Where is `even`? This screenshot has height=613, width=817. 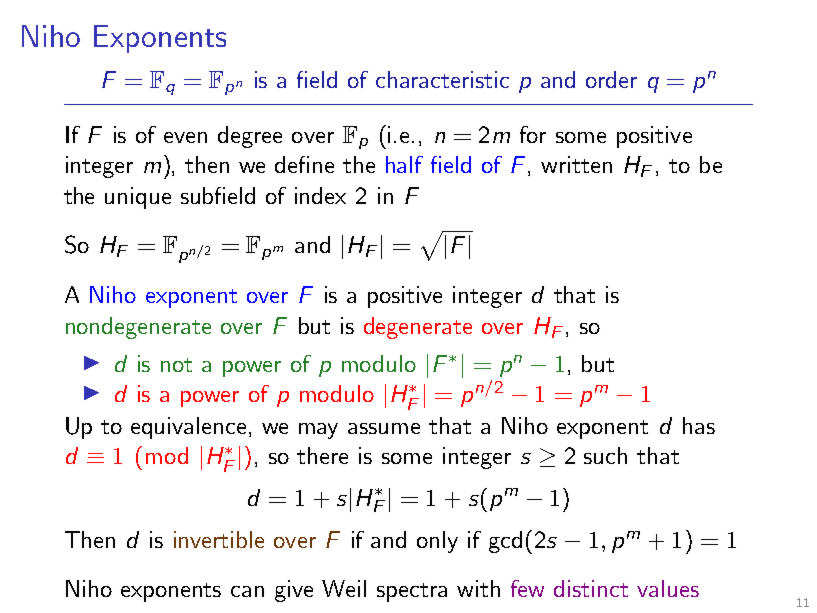 even is located at coordinates (185, 137).
